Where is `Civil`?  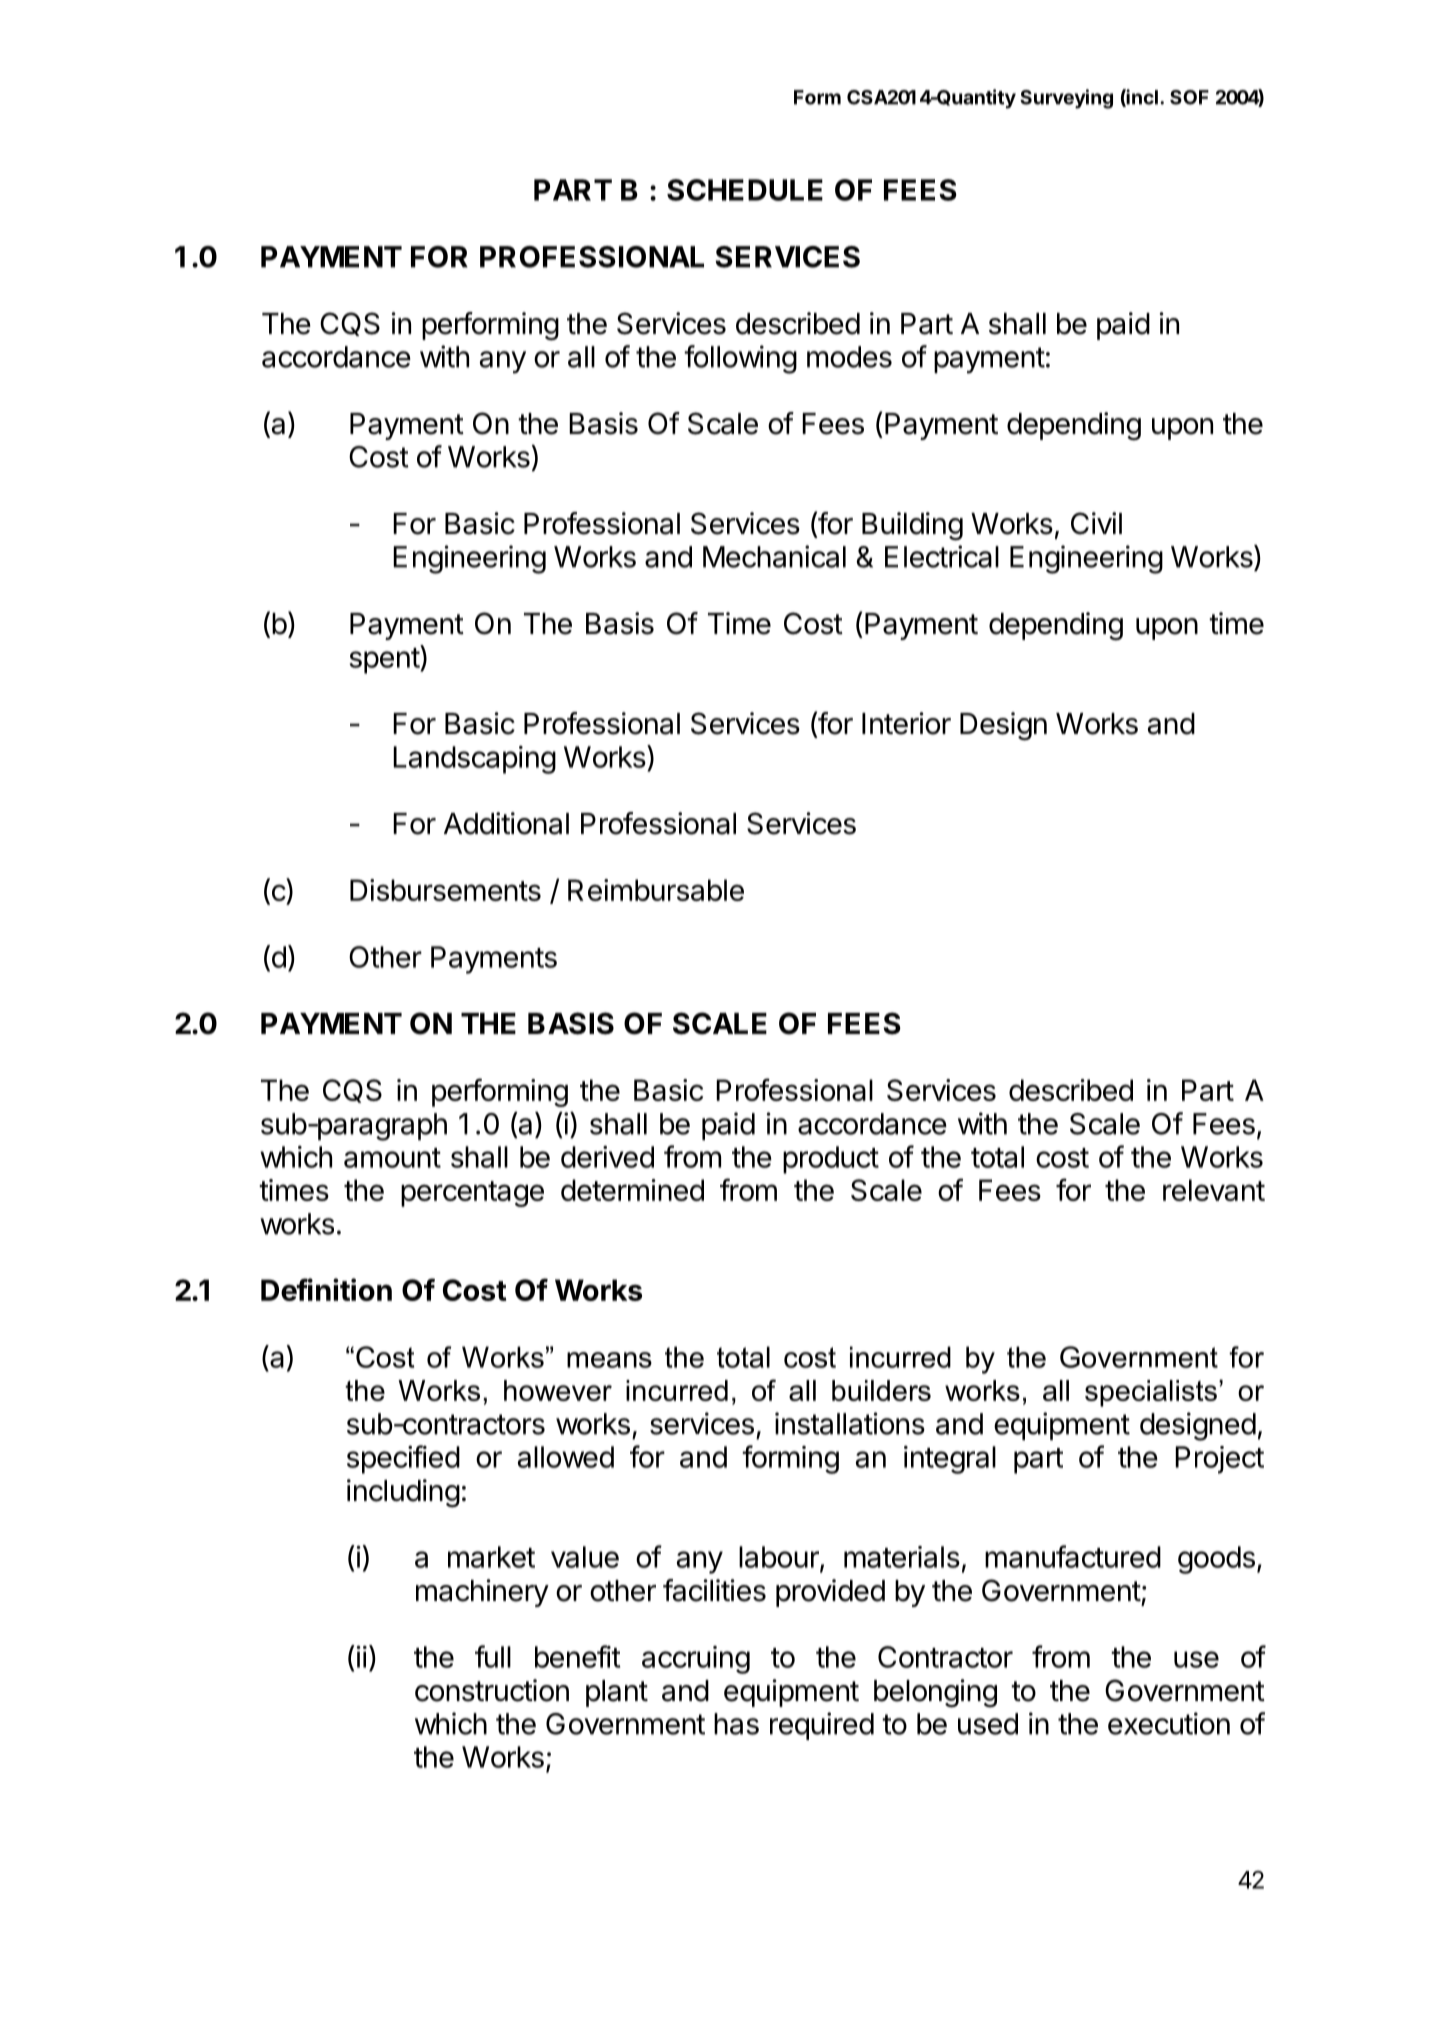 Civil is located at coordinates (1096, 523).
